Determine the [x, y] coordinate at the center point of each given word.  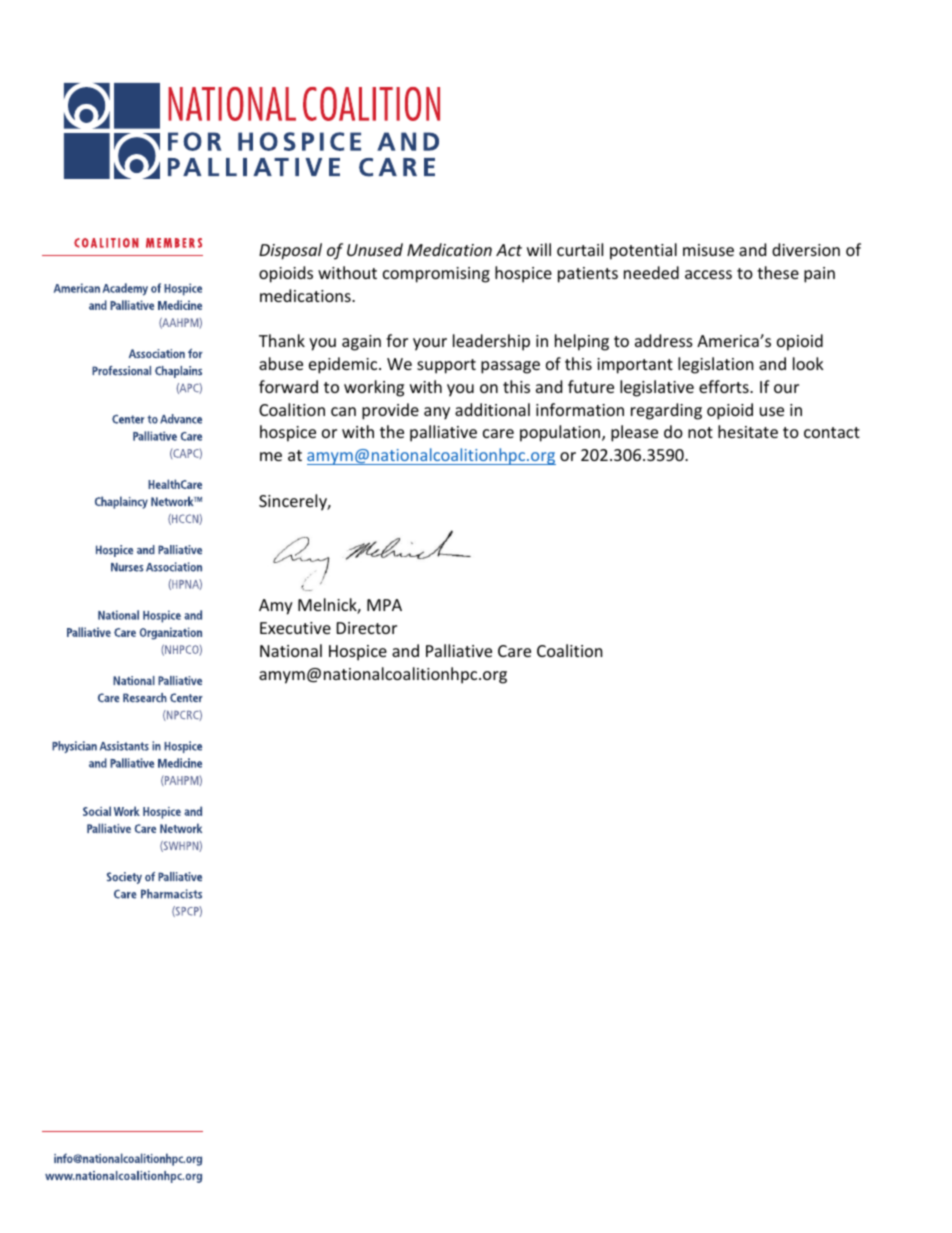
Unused [375, 249]
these [778, 272]
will [539, 249]
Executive [295, 628]
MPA [384, 605]
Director [367, 628]
